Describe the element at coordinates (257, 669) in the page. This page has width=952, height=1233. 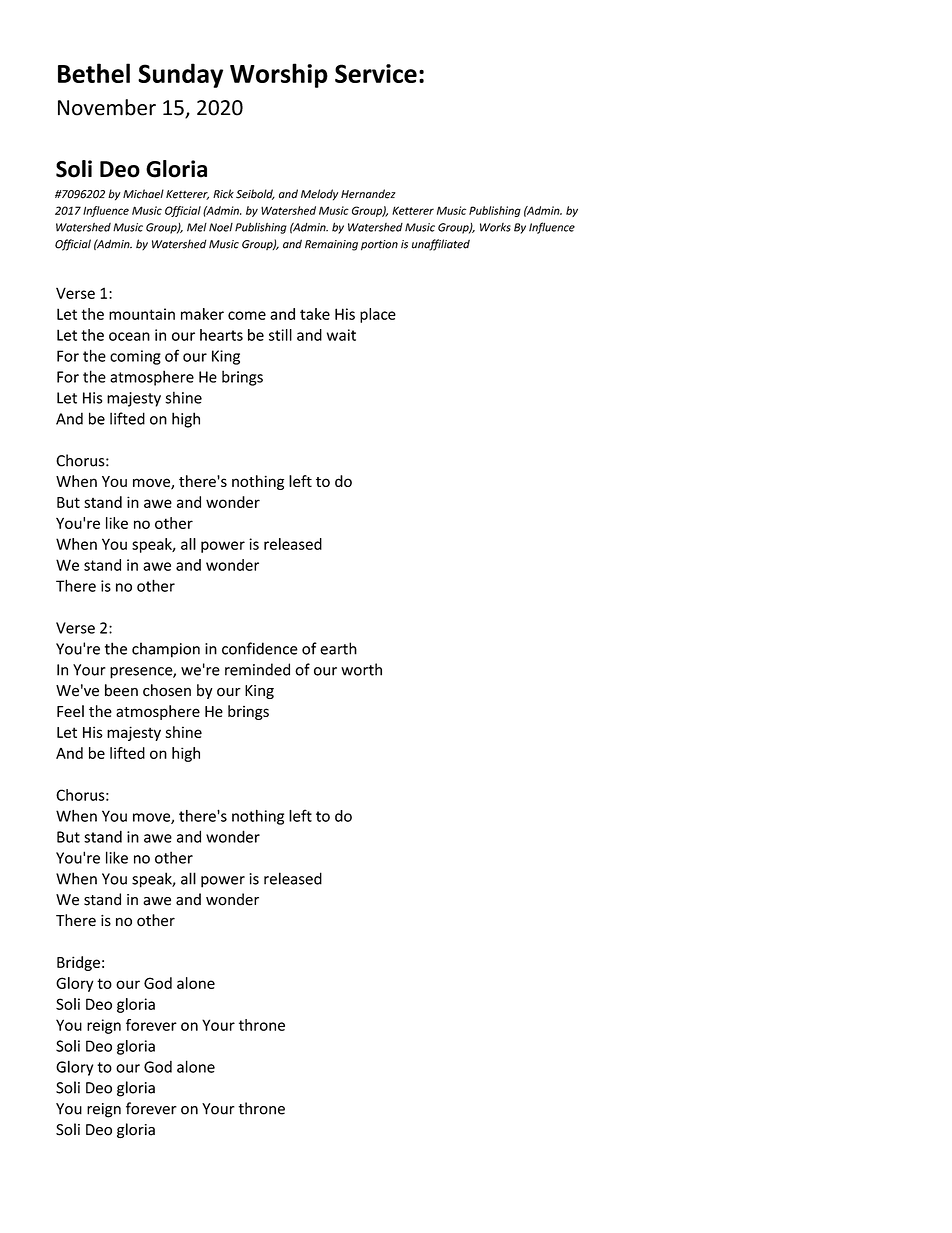
I see `reminded` at that location.
